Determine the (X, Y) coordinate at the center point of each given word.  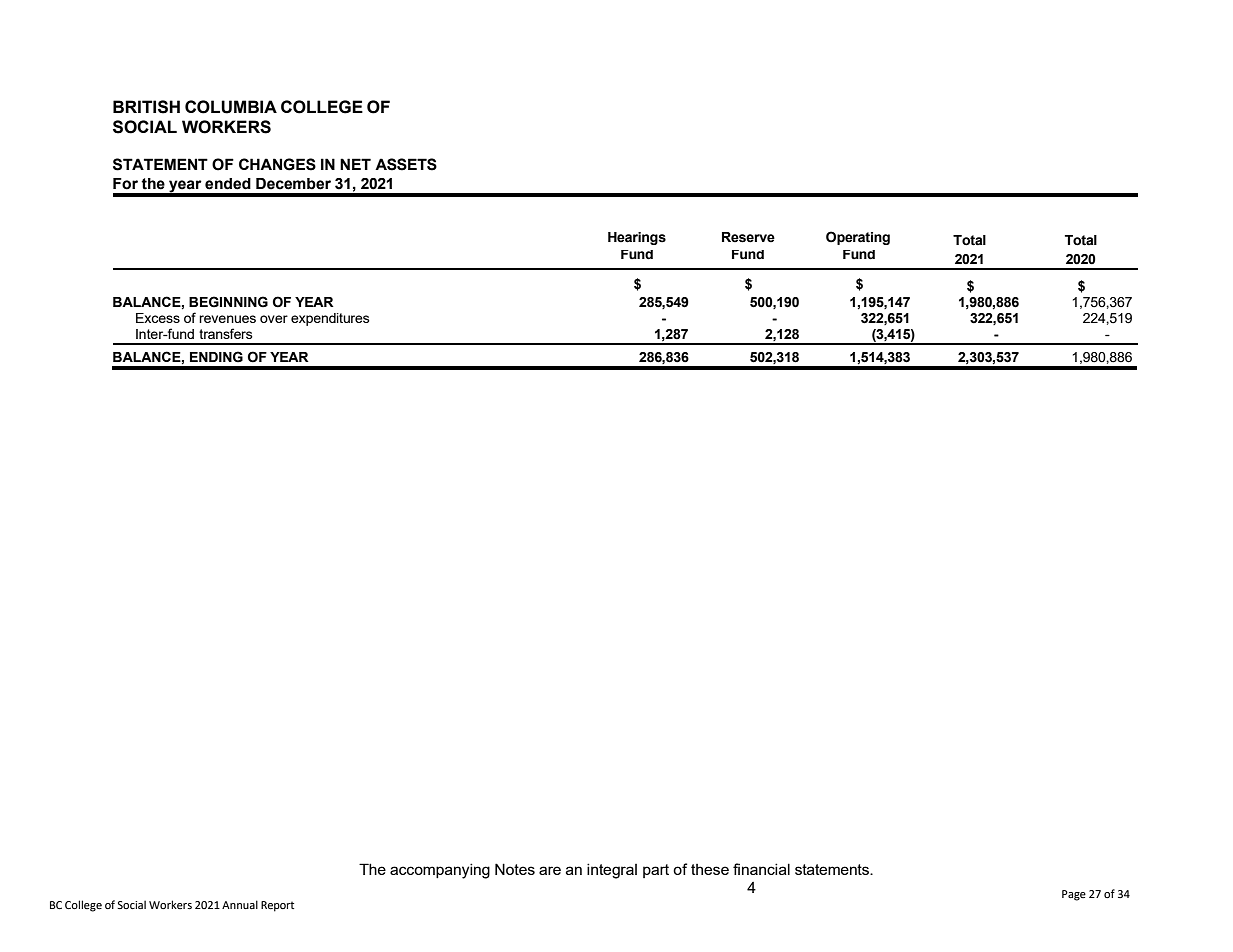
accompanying (440, 871)
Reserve (748, 237)
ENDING (216, 357)
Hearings (637, 238)
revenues (227, 319)
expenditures (330, 319)
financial (761, 869)
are (550, 870)
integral (612, 871)
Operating (858, 238)
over (274, 319)
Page (1074, 895)
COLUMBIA (231, 107)
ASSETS (406, 164)
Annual (240, 904)
